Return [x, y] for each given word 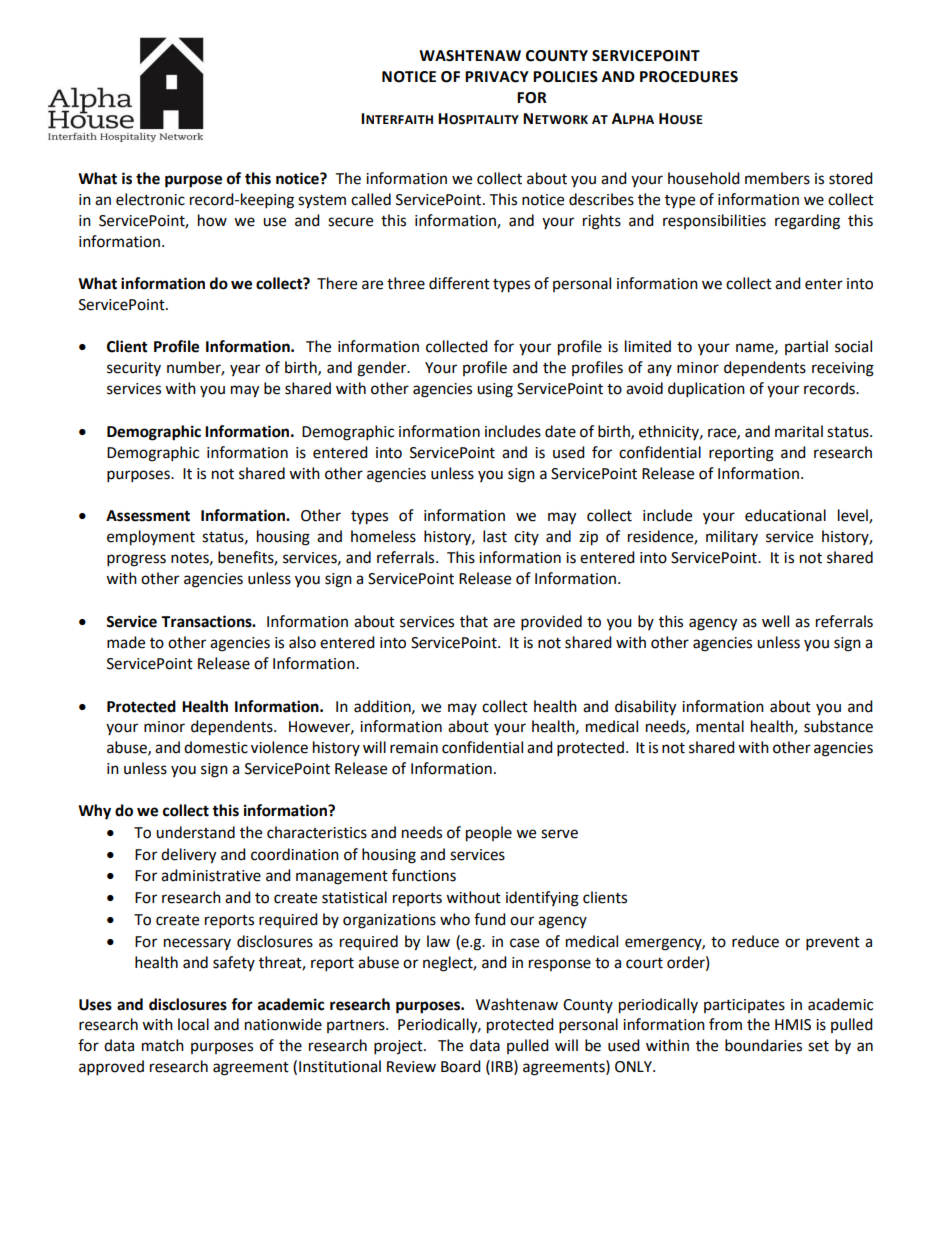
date [560, 431]
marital [799, 431]
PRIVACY [497, 77]
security [134, 369]
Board [461, 1066]
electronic [150, 199]
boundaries [763, 1045]
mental [720, 726]
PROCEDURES [689, 77]
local [193, 1024]
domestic [216, 747]
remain [414, 748]
